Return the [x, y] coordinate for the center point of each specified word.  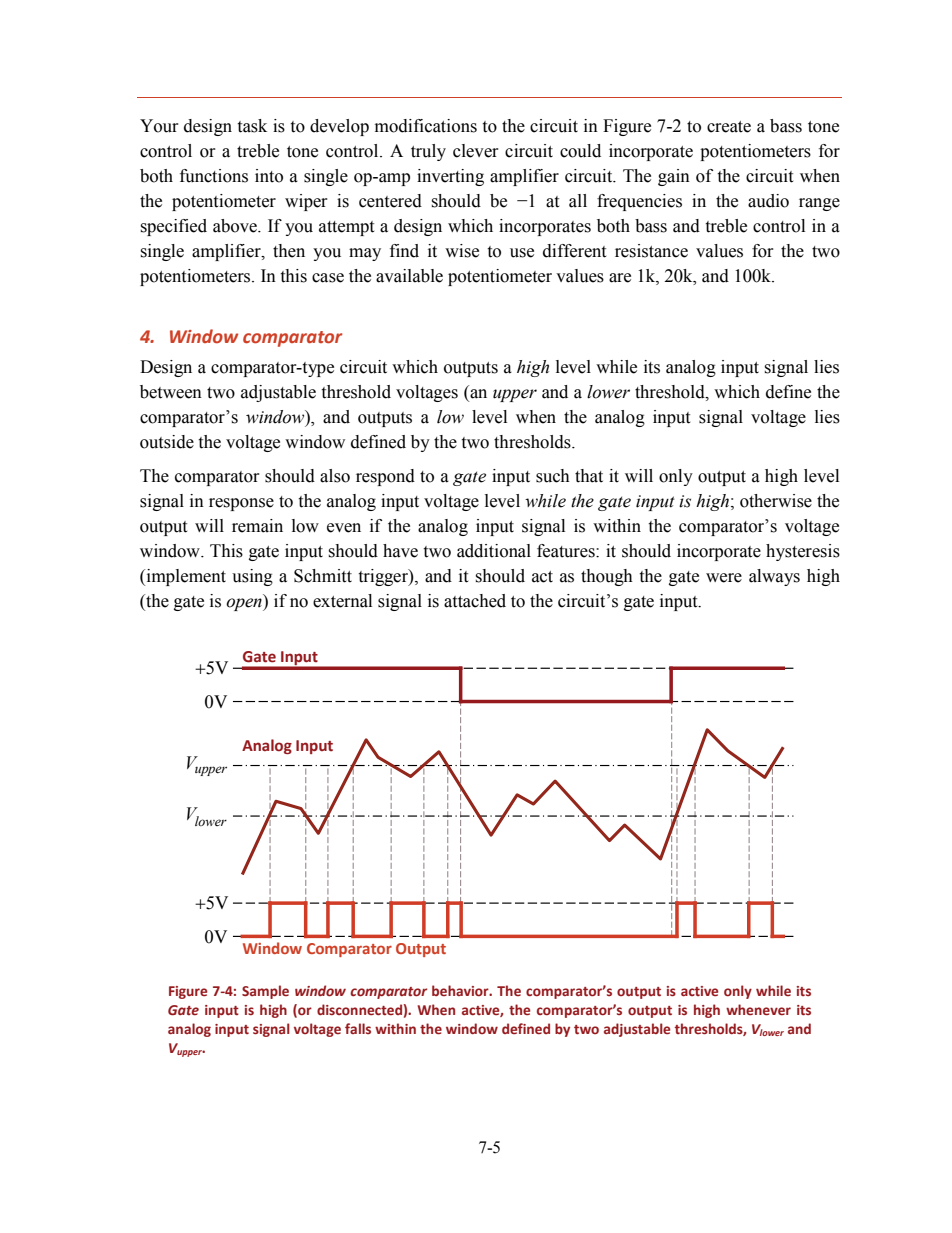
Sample [265, 992]
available [409, 276]
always [774, 577]
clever [476, 151]
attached [475, 601]
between [171, 392]
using [252, 577]
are [620, 278]
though [607, 577]
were [724, 578]
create [729, 127]
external [342, 601]
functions [214, 176]
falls [358, 1028]
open [245, 604]
